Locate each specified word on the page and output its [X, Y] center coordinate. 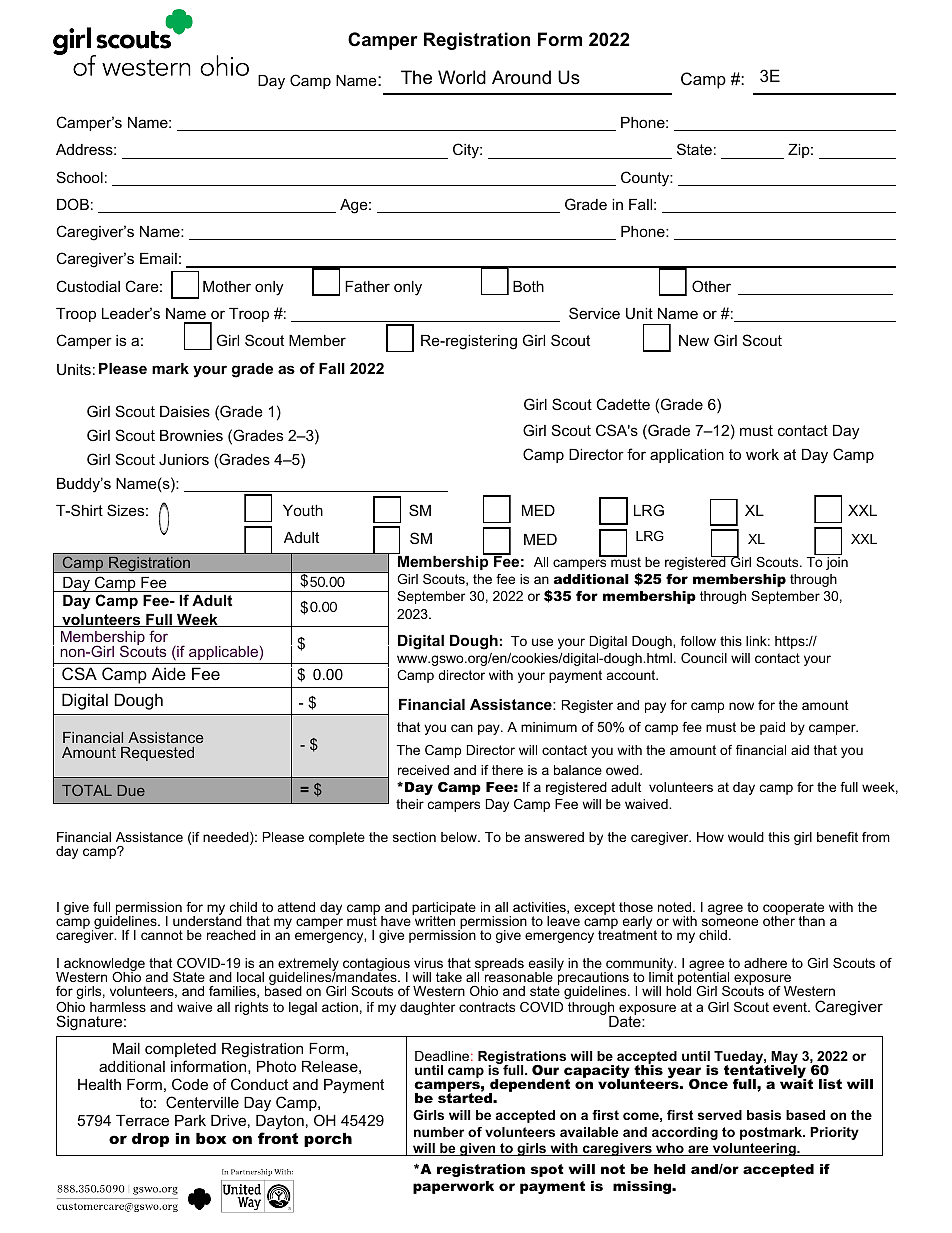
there [507, 770]
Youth [303, 510]
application [687, 456]
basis [764, 1115]
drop [150, 1140]
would [746, 837]
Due [131, 790]
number [439, 1132]
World [462, 77]
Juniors [184, 459]
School [80, 177]
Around [521, 77]
